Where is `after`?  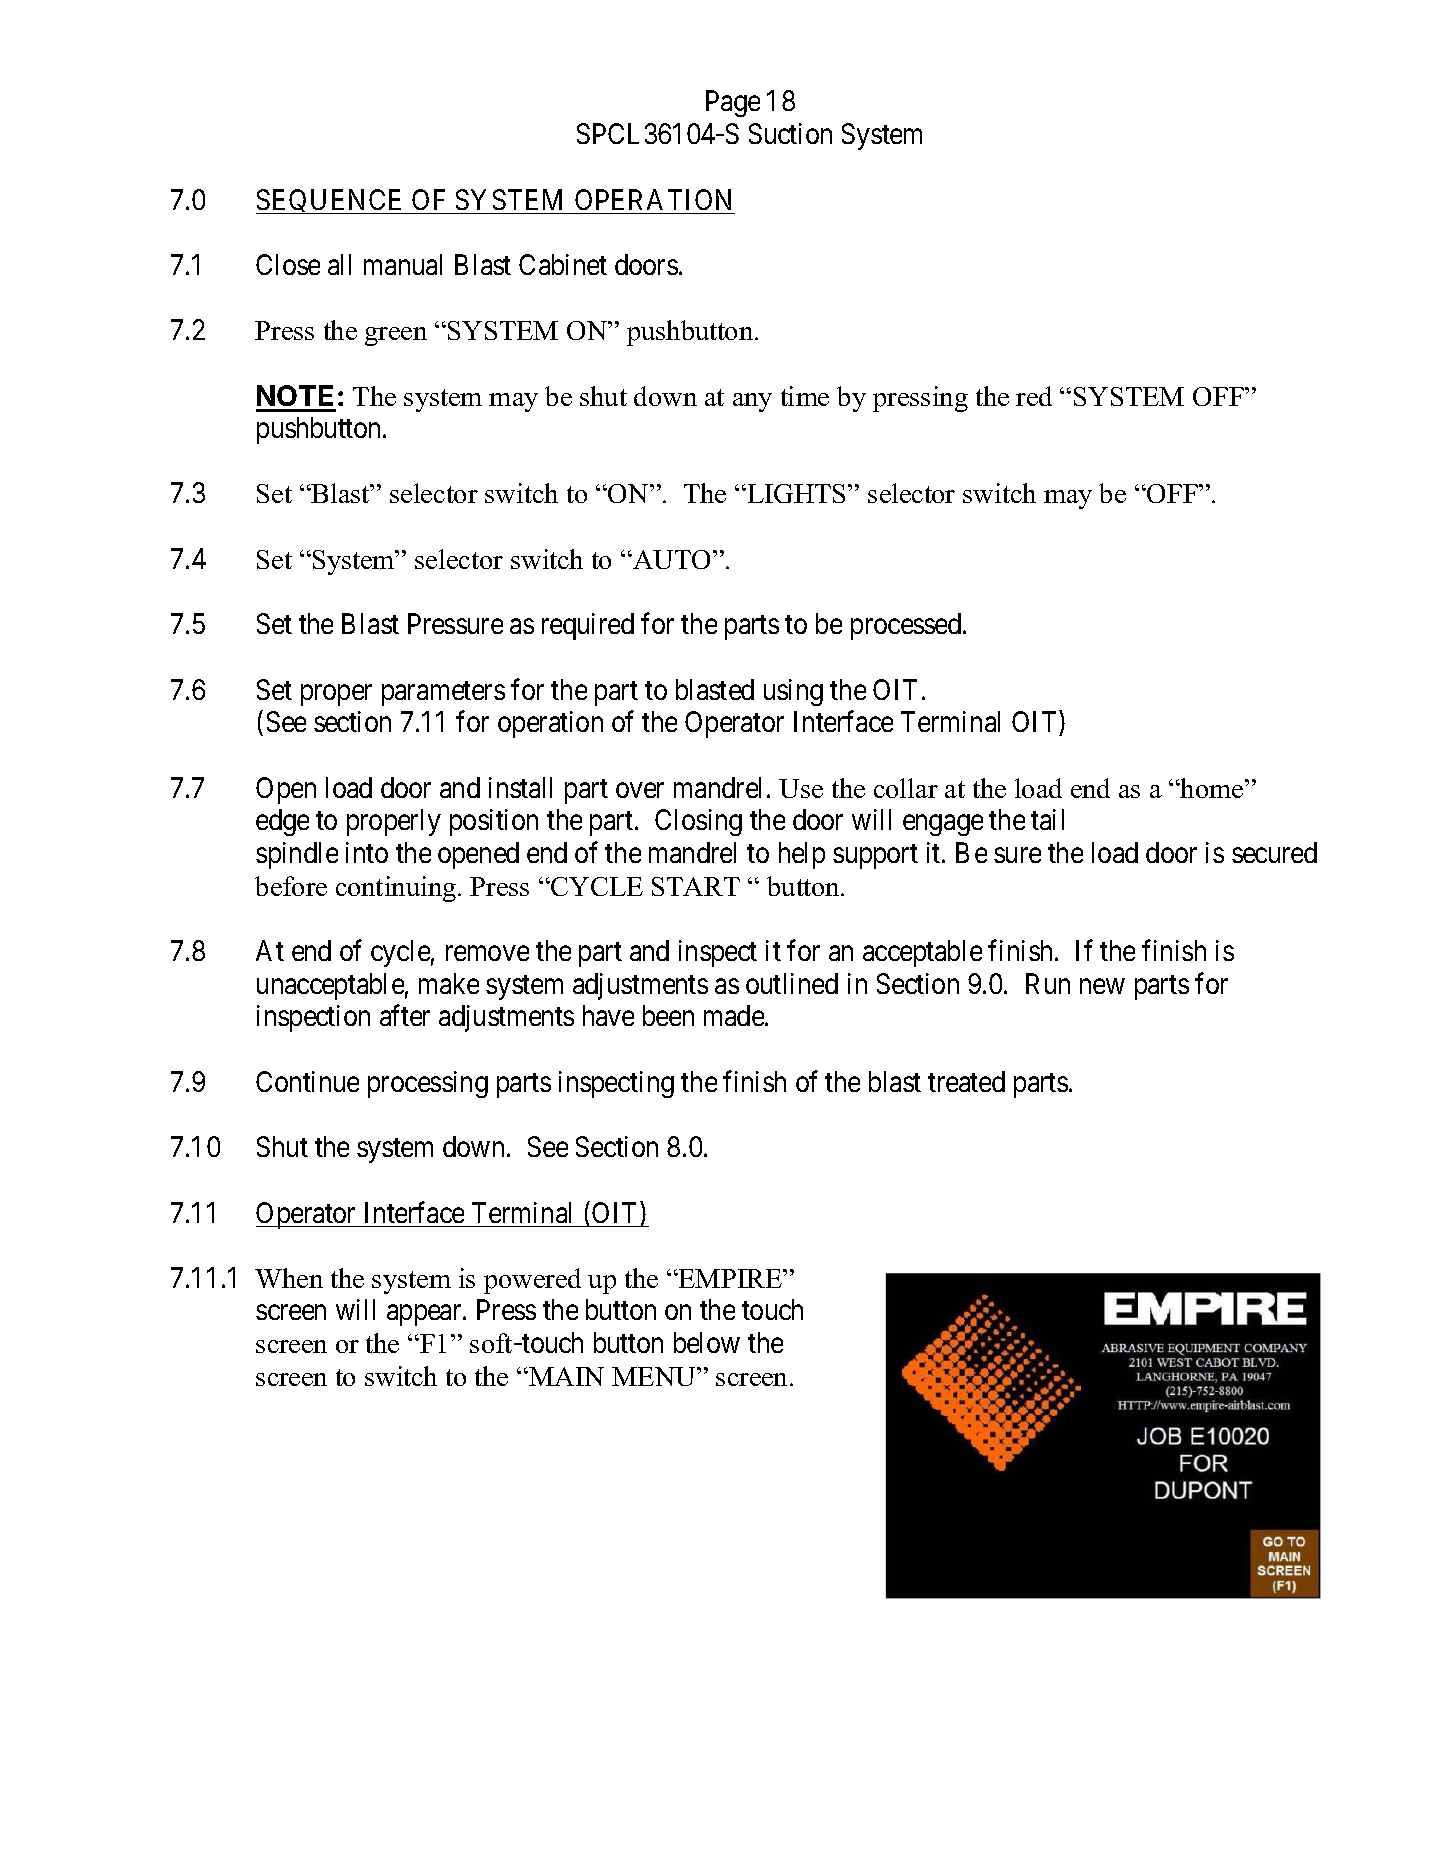 after is located at coordinates (405, 1015).
